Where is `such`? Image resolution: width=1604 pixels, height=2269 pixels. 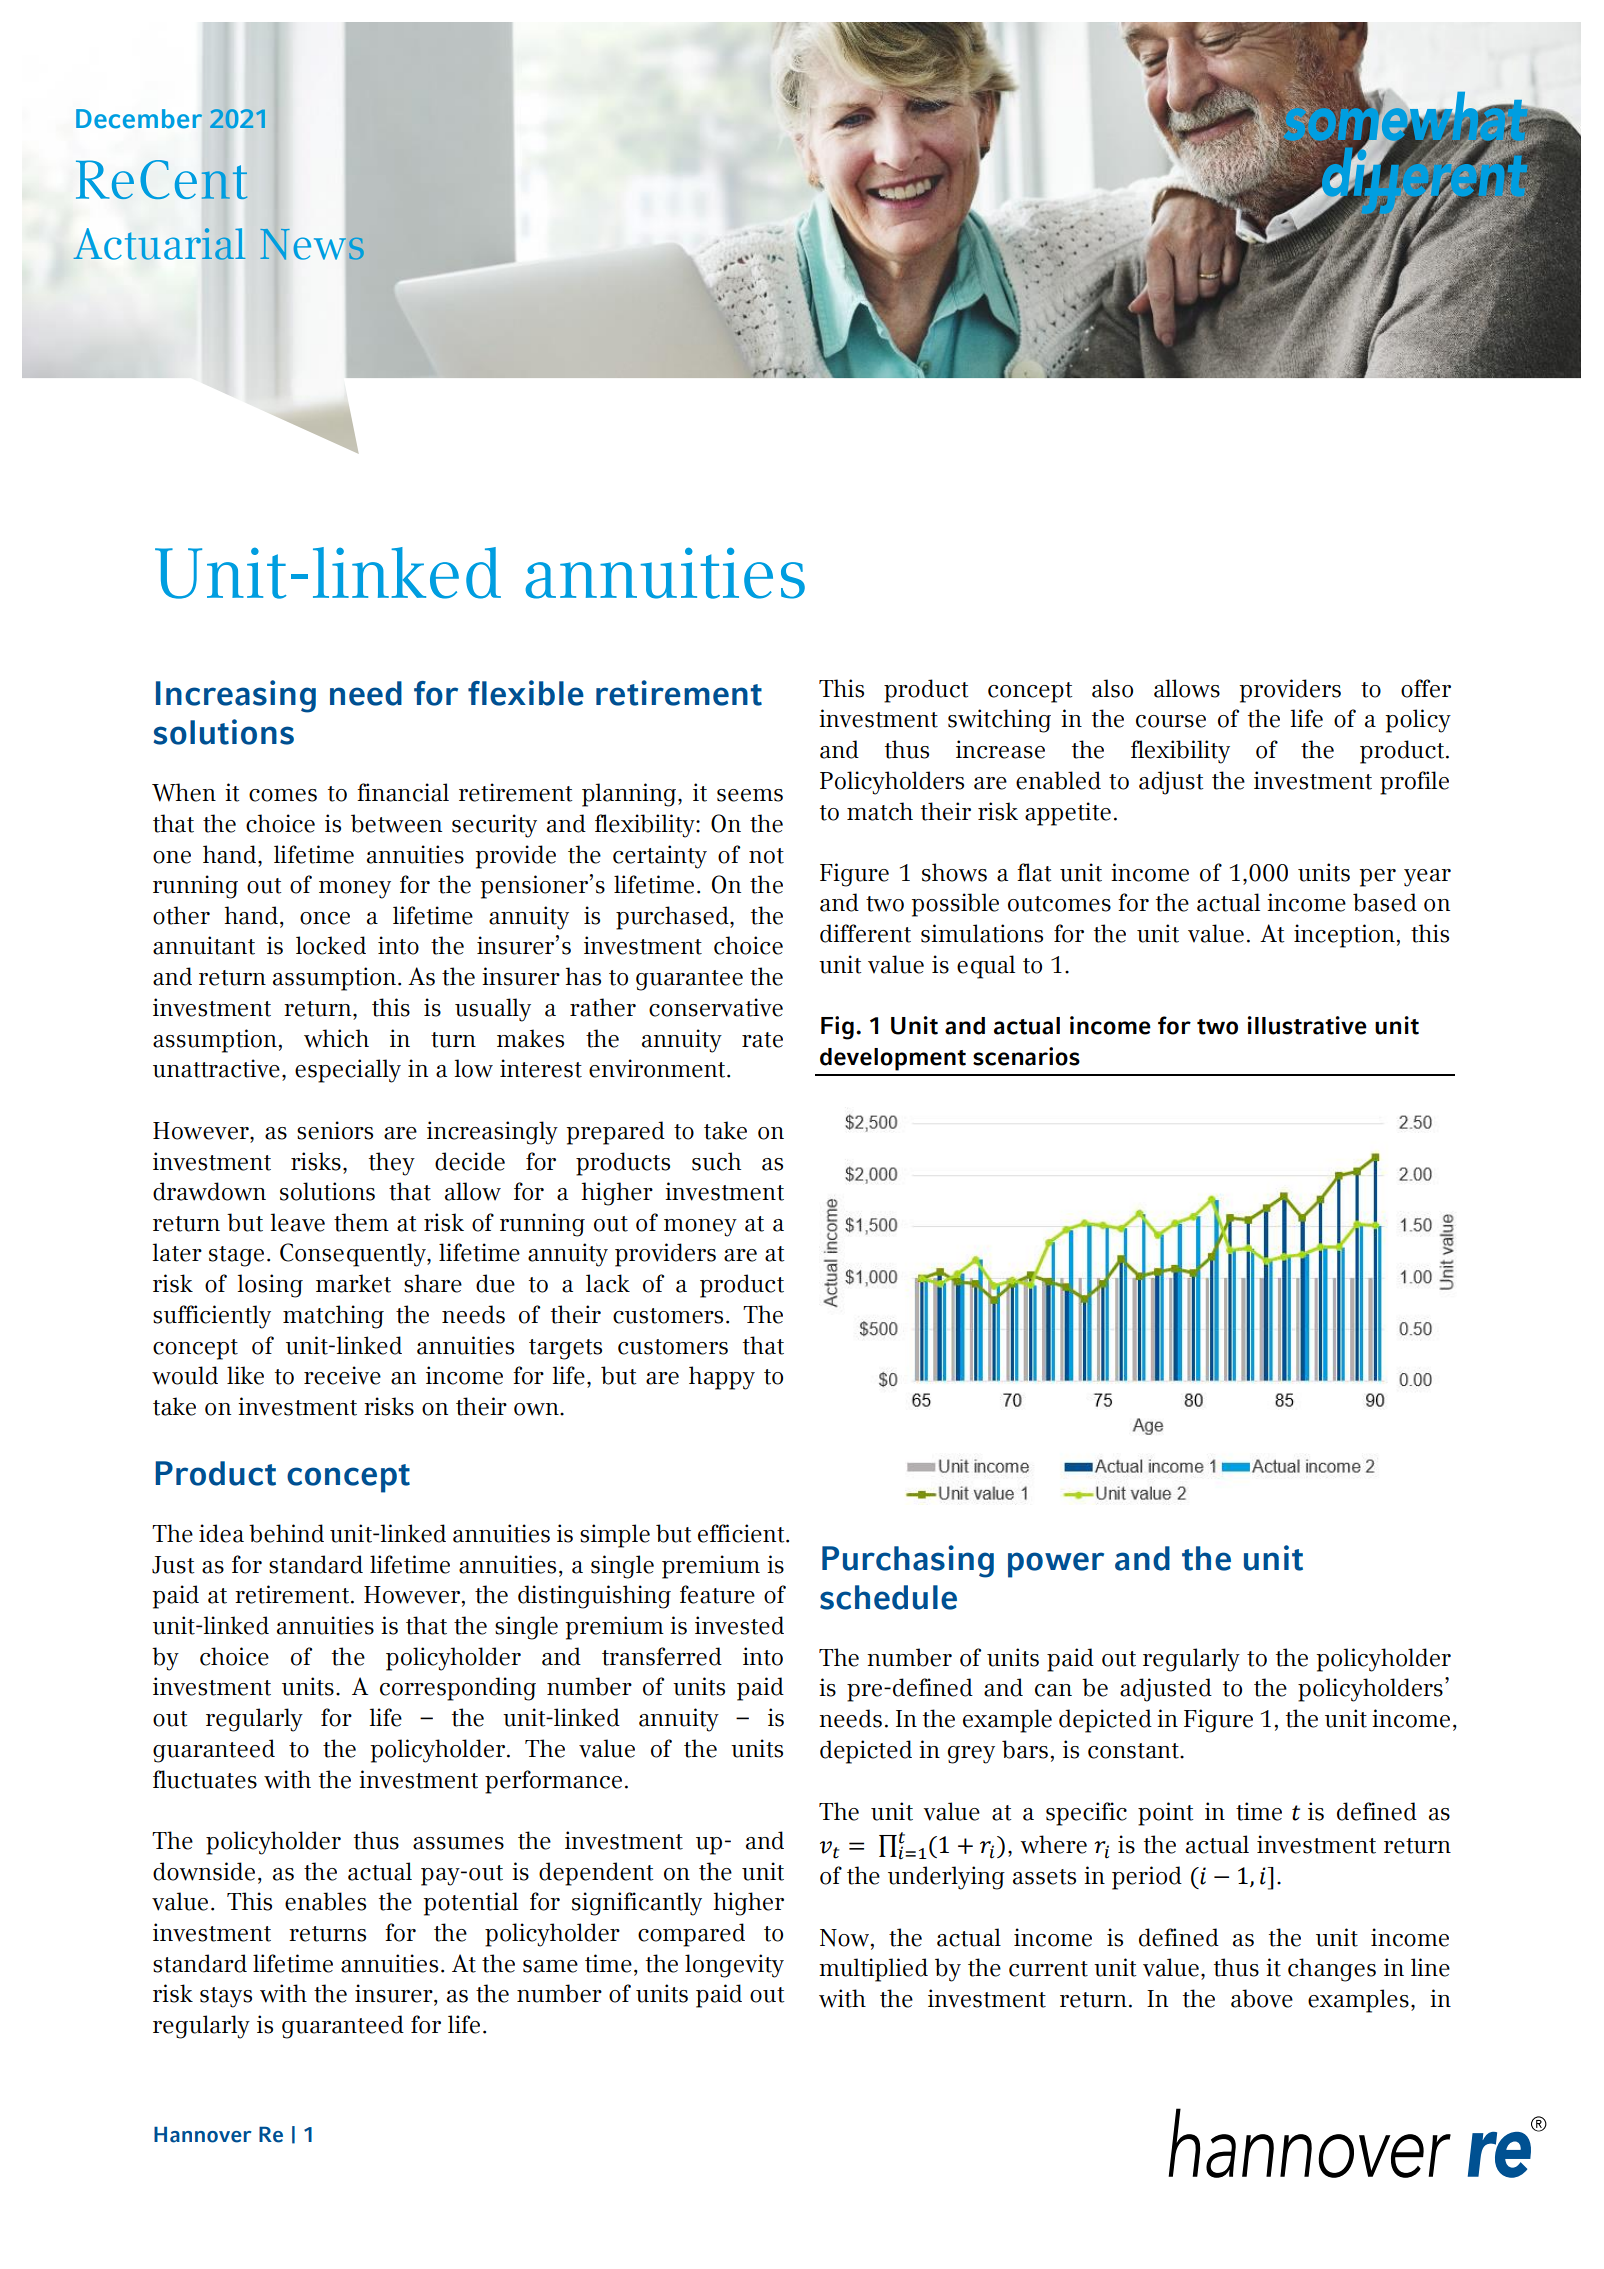 such is located at coordinates (716, 1161).
